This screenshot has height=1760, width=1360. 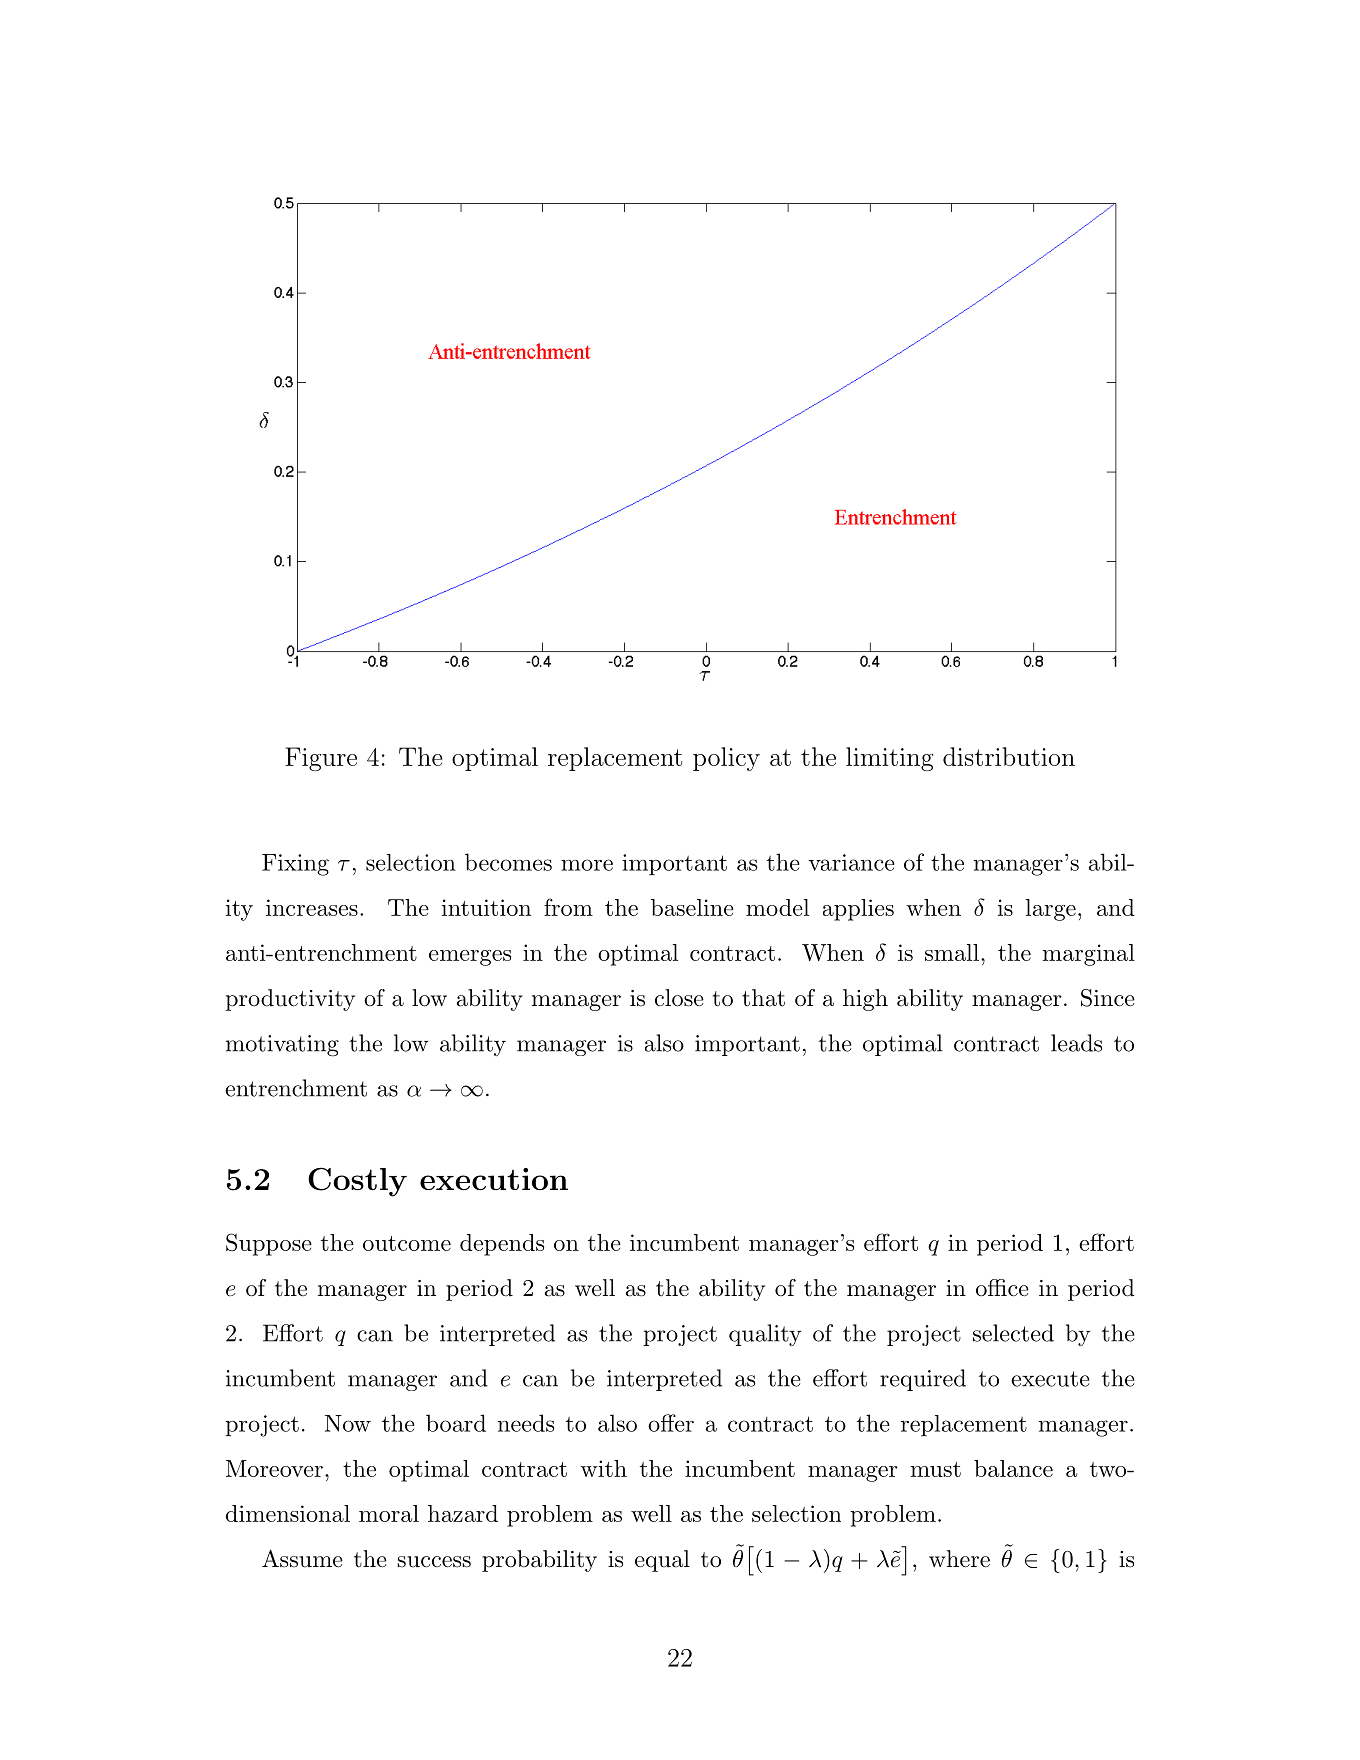 What do you see at coordinates (302, 1558) in the screenshot?
I see `Assume` at bounding box center [302, 1558].
